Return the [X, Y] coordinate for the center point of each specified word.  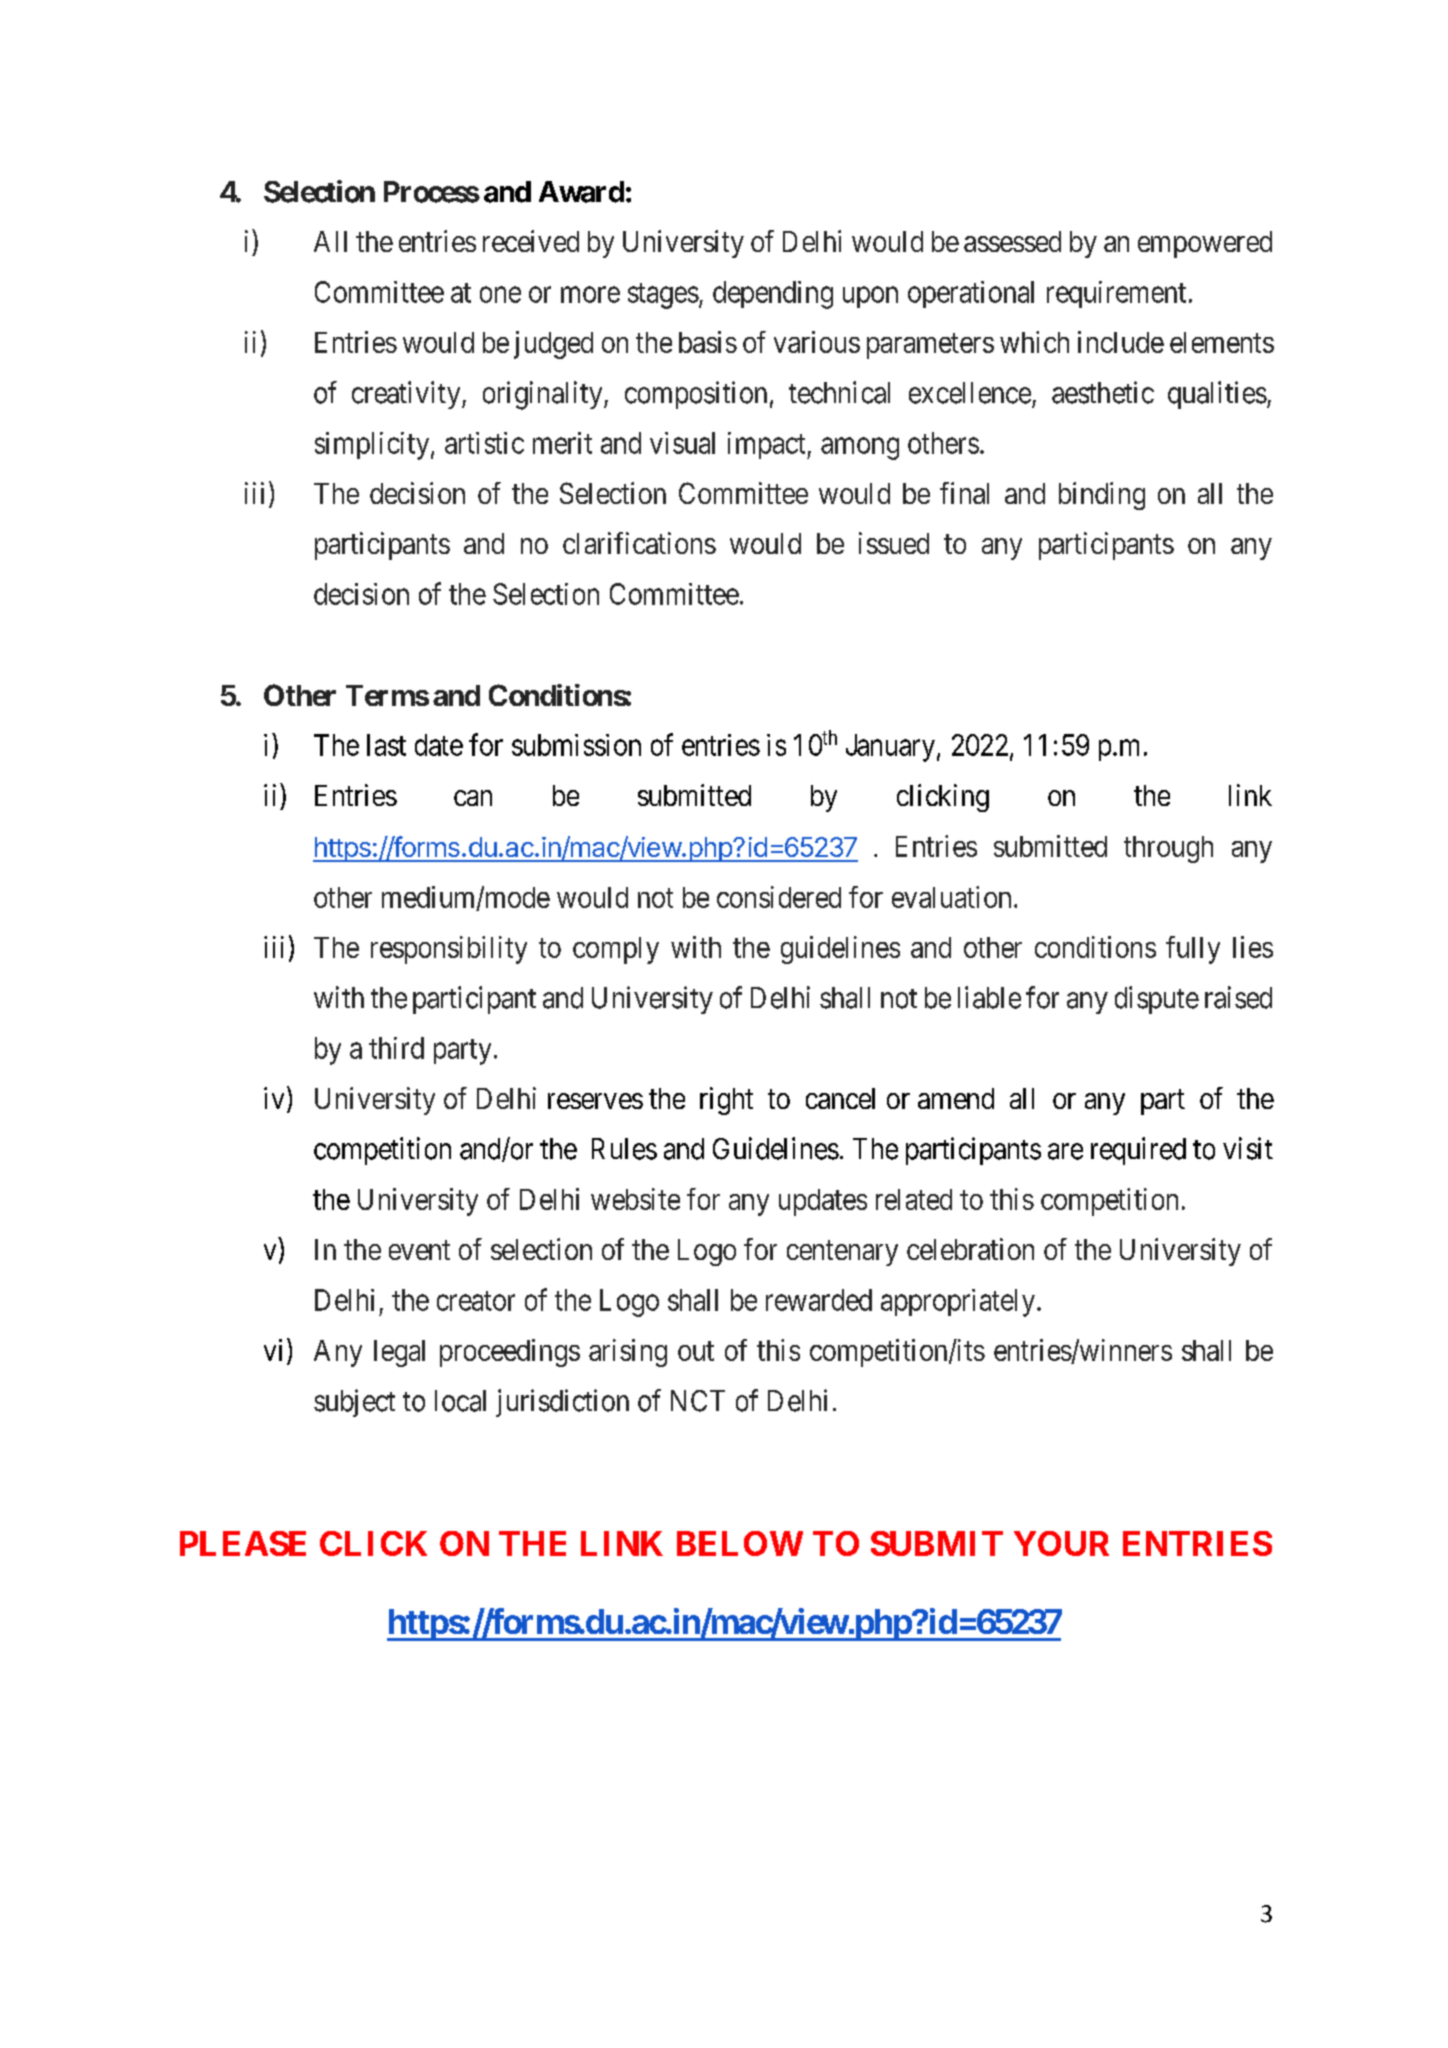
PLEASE [243, 1543]
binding [1102, 496]
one [500, 295]
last [386, 745]
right [726, 1101]
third [396, 1048]
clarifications [639, 543]
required [1138, 1151]
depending [773, 295]
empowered [1205, 244]
